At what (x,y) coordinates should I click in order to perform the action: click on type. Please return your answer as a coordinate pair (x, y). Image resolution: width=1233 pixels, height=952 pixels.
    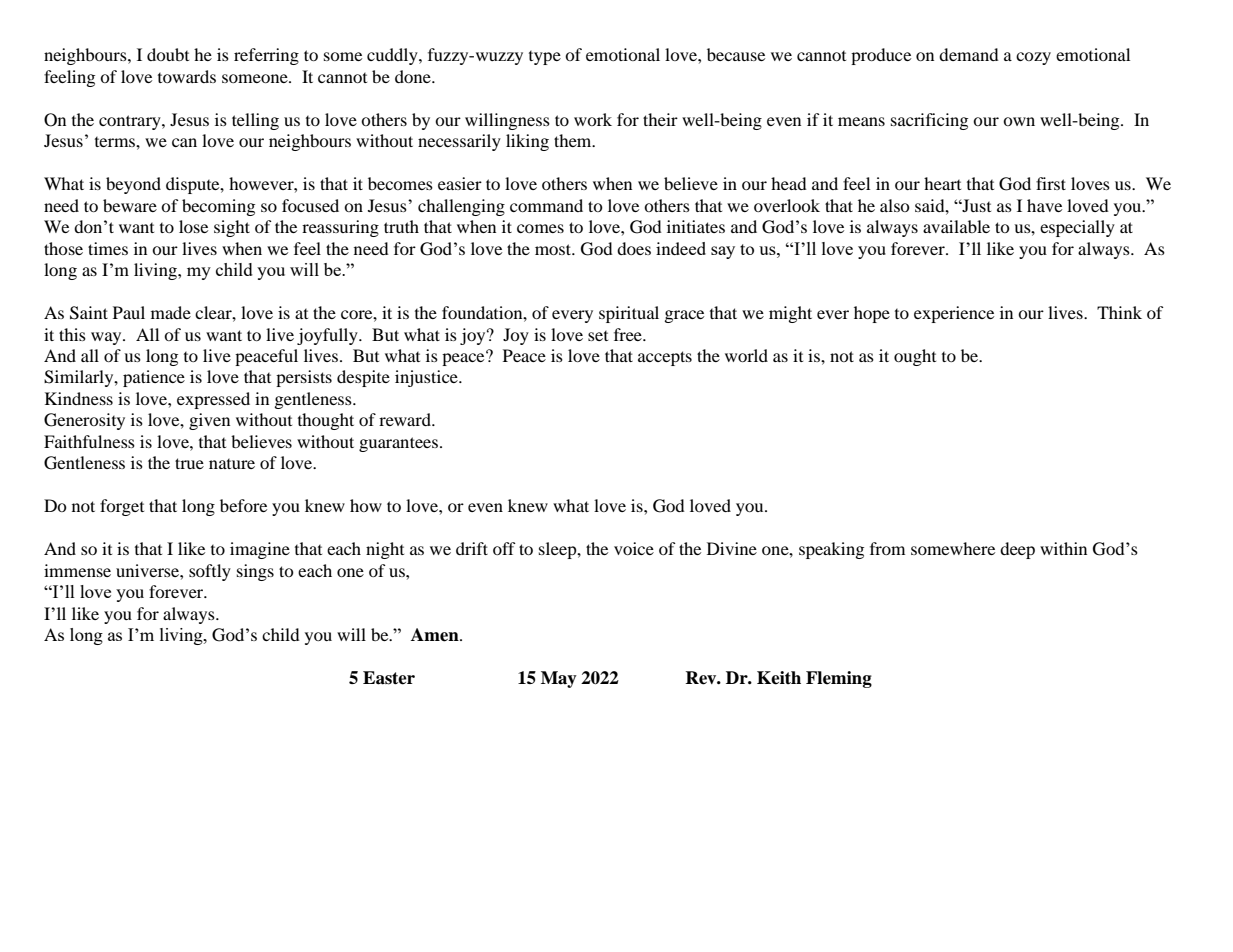
    Looking at the image, I should click on (545, 58).
